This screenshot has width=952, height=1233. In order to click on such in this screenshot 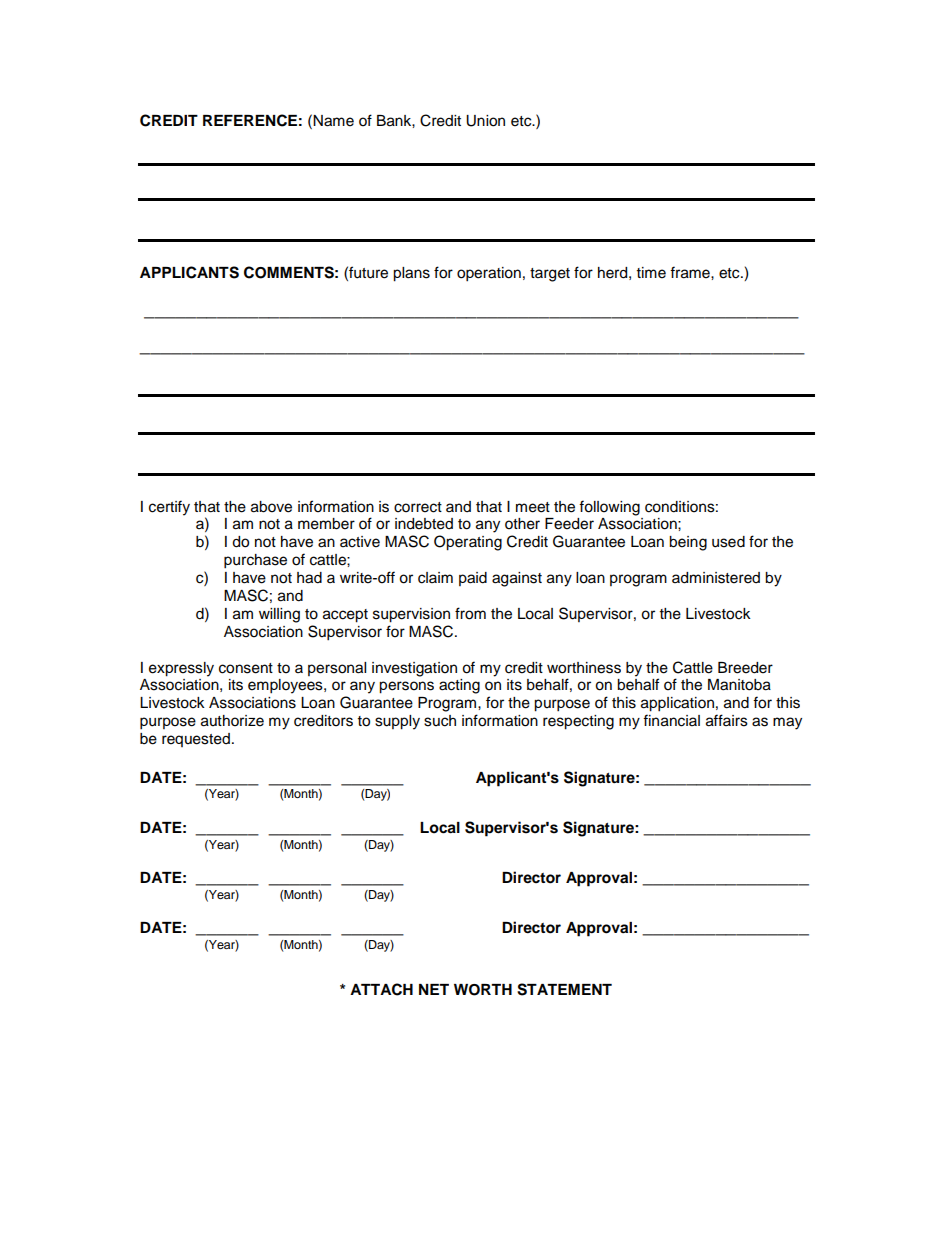, I will do `click(440, 721)`.
